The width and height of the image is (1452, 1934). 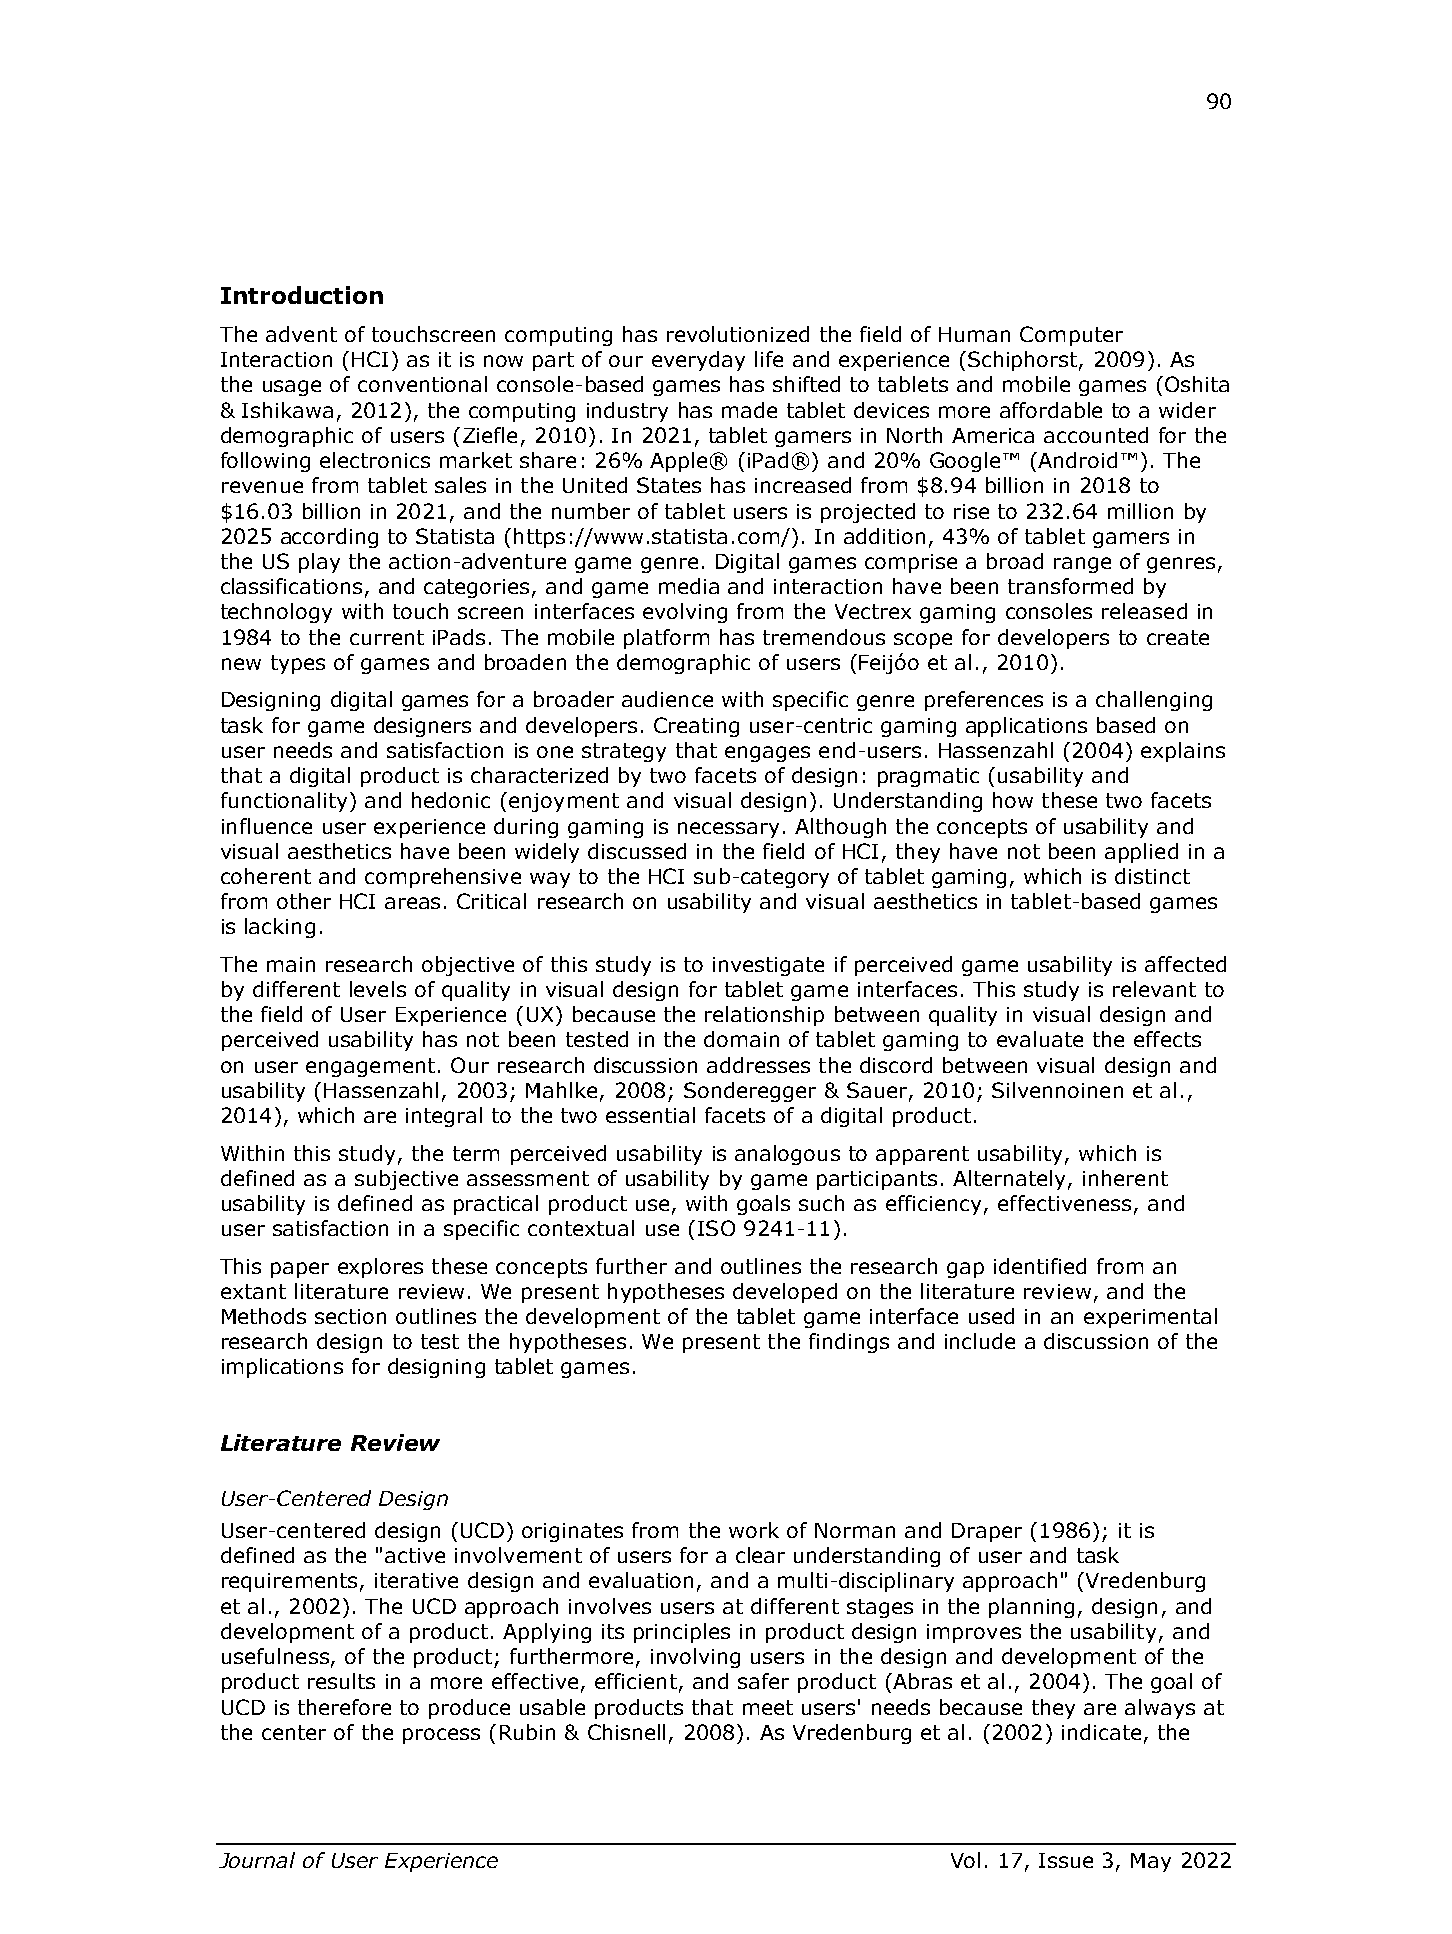 I want to click on Computer, so click(x=1071, y=336).
